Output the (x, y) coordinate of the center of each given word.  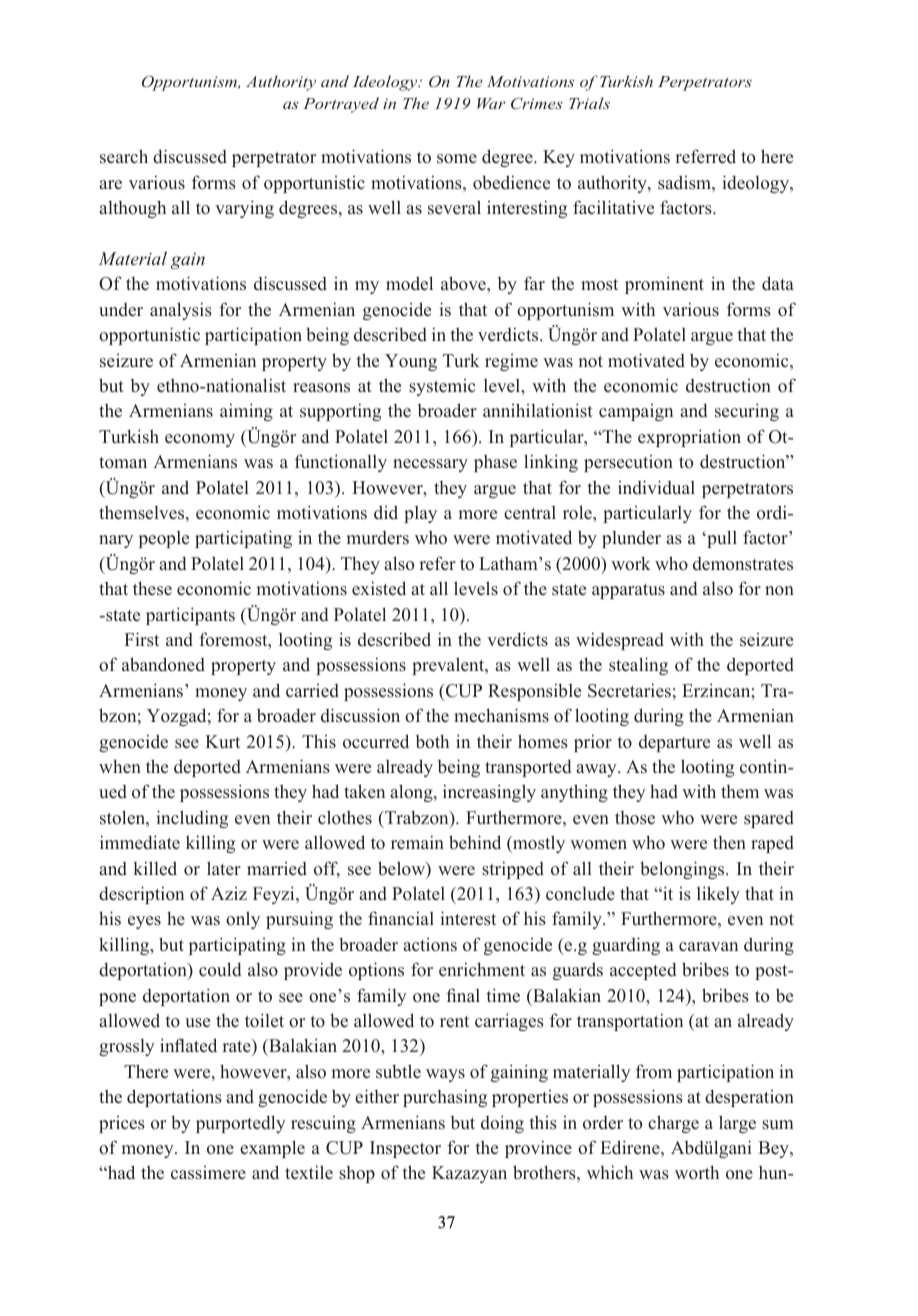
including (192, 819)
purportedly (241, 1124)
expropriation (689, 438)
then (729, 843)
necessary (430, 465)
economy (200, 440)
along (412, 793)
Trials (589, 103)
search (124, 156)
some (457, 159)
